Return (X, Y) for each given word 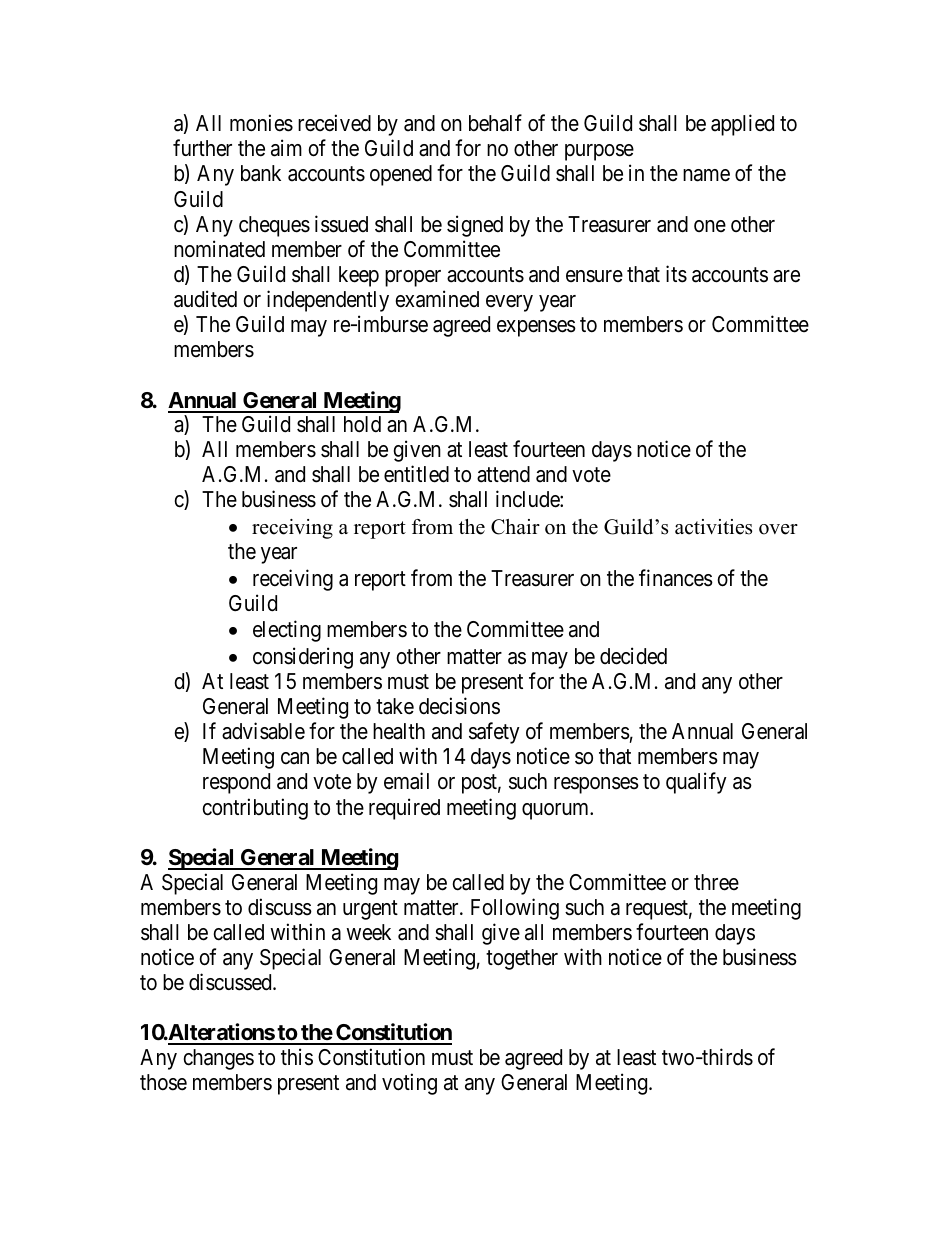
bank (261, 173)
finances (676, 578)
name (706, 175)
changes (218, 1059)
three (716, 882)
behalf (495, 123)
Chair (515, 527)
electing (287, 631)
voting (409, 1084)
